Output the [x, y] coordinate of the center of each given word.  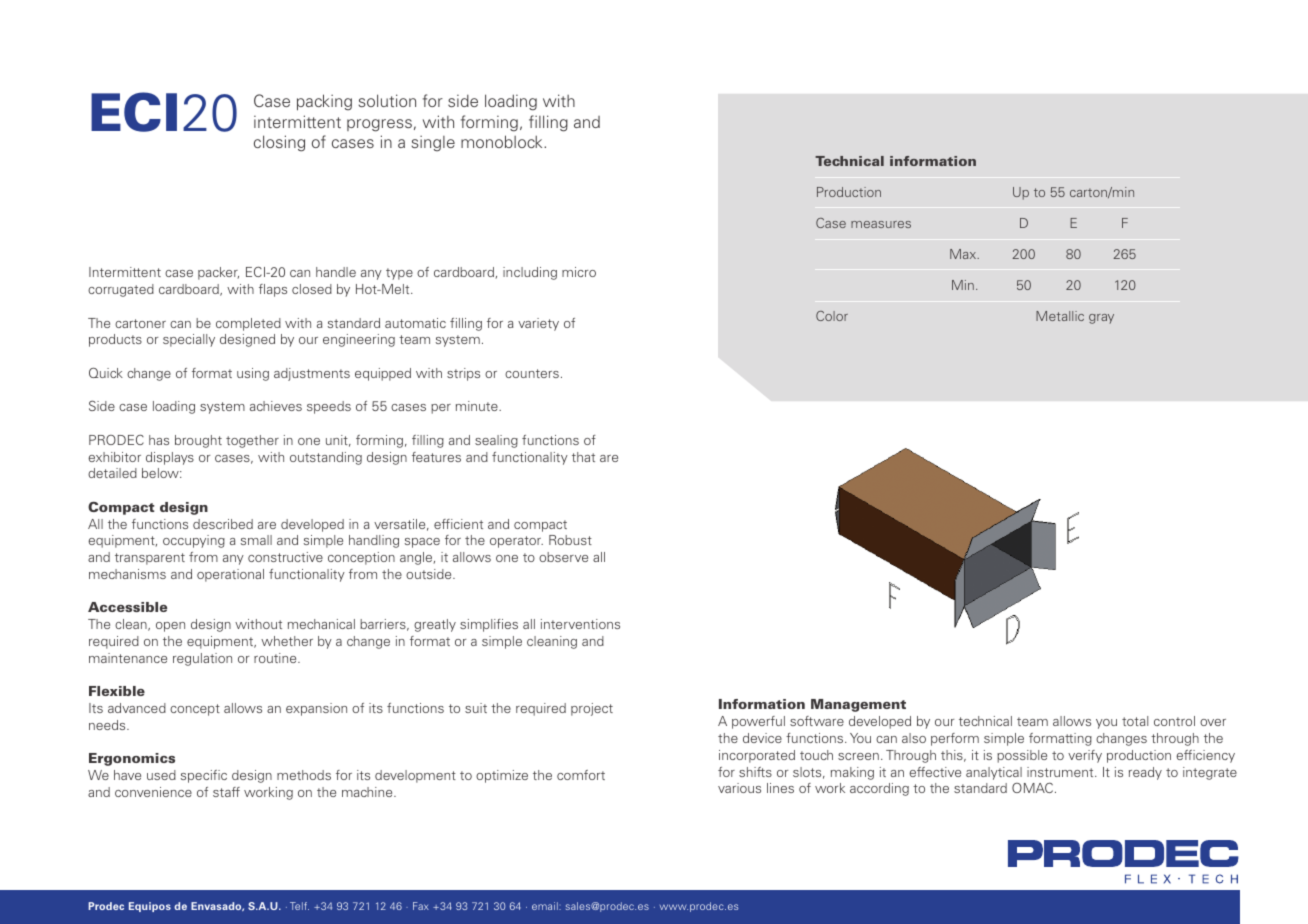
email [546, 906]
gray [1101, 319]
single [433, 143]
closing [279, 143]
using [253, 374]
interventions [580, 624]
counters [532, 373]
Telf [299, 906]
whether [287, 641]
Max [964, 254]
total [1135, 721]
